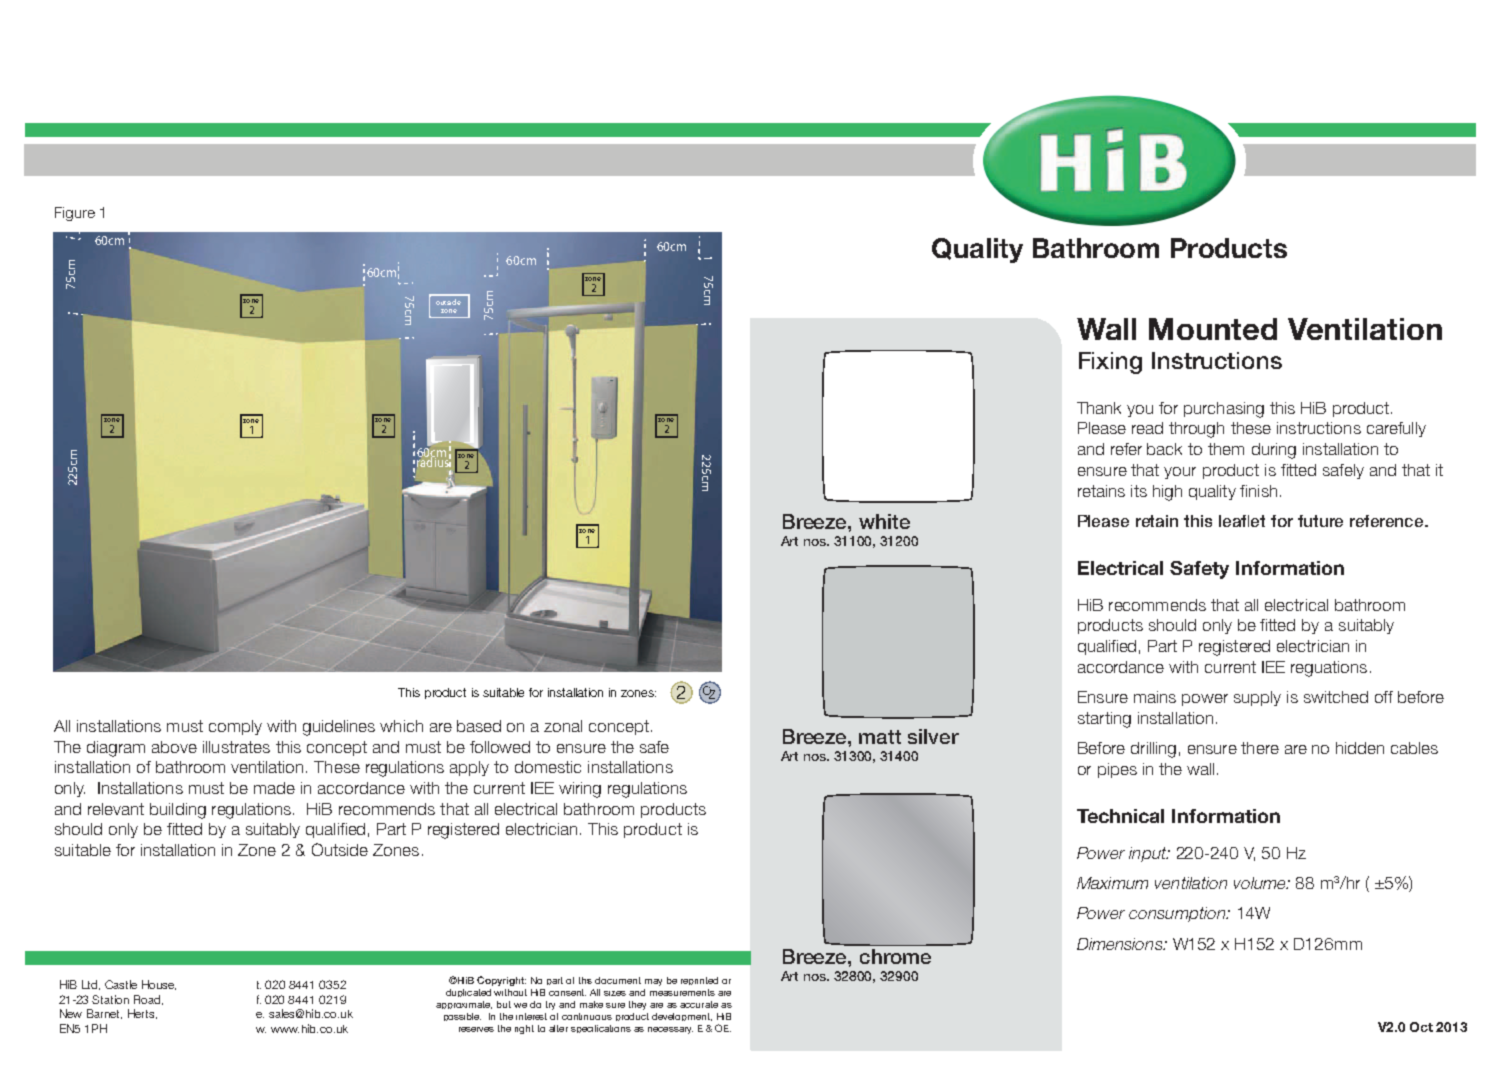 The image size is (1501, 1075). I want to click on Figure, so click(75, 214).
